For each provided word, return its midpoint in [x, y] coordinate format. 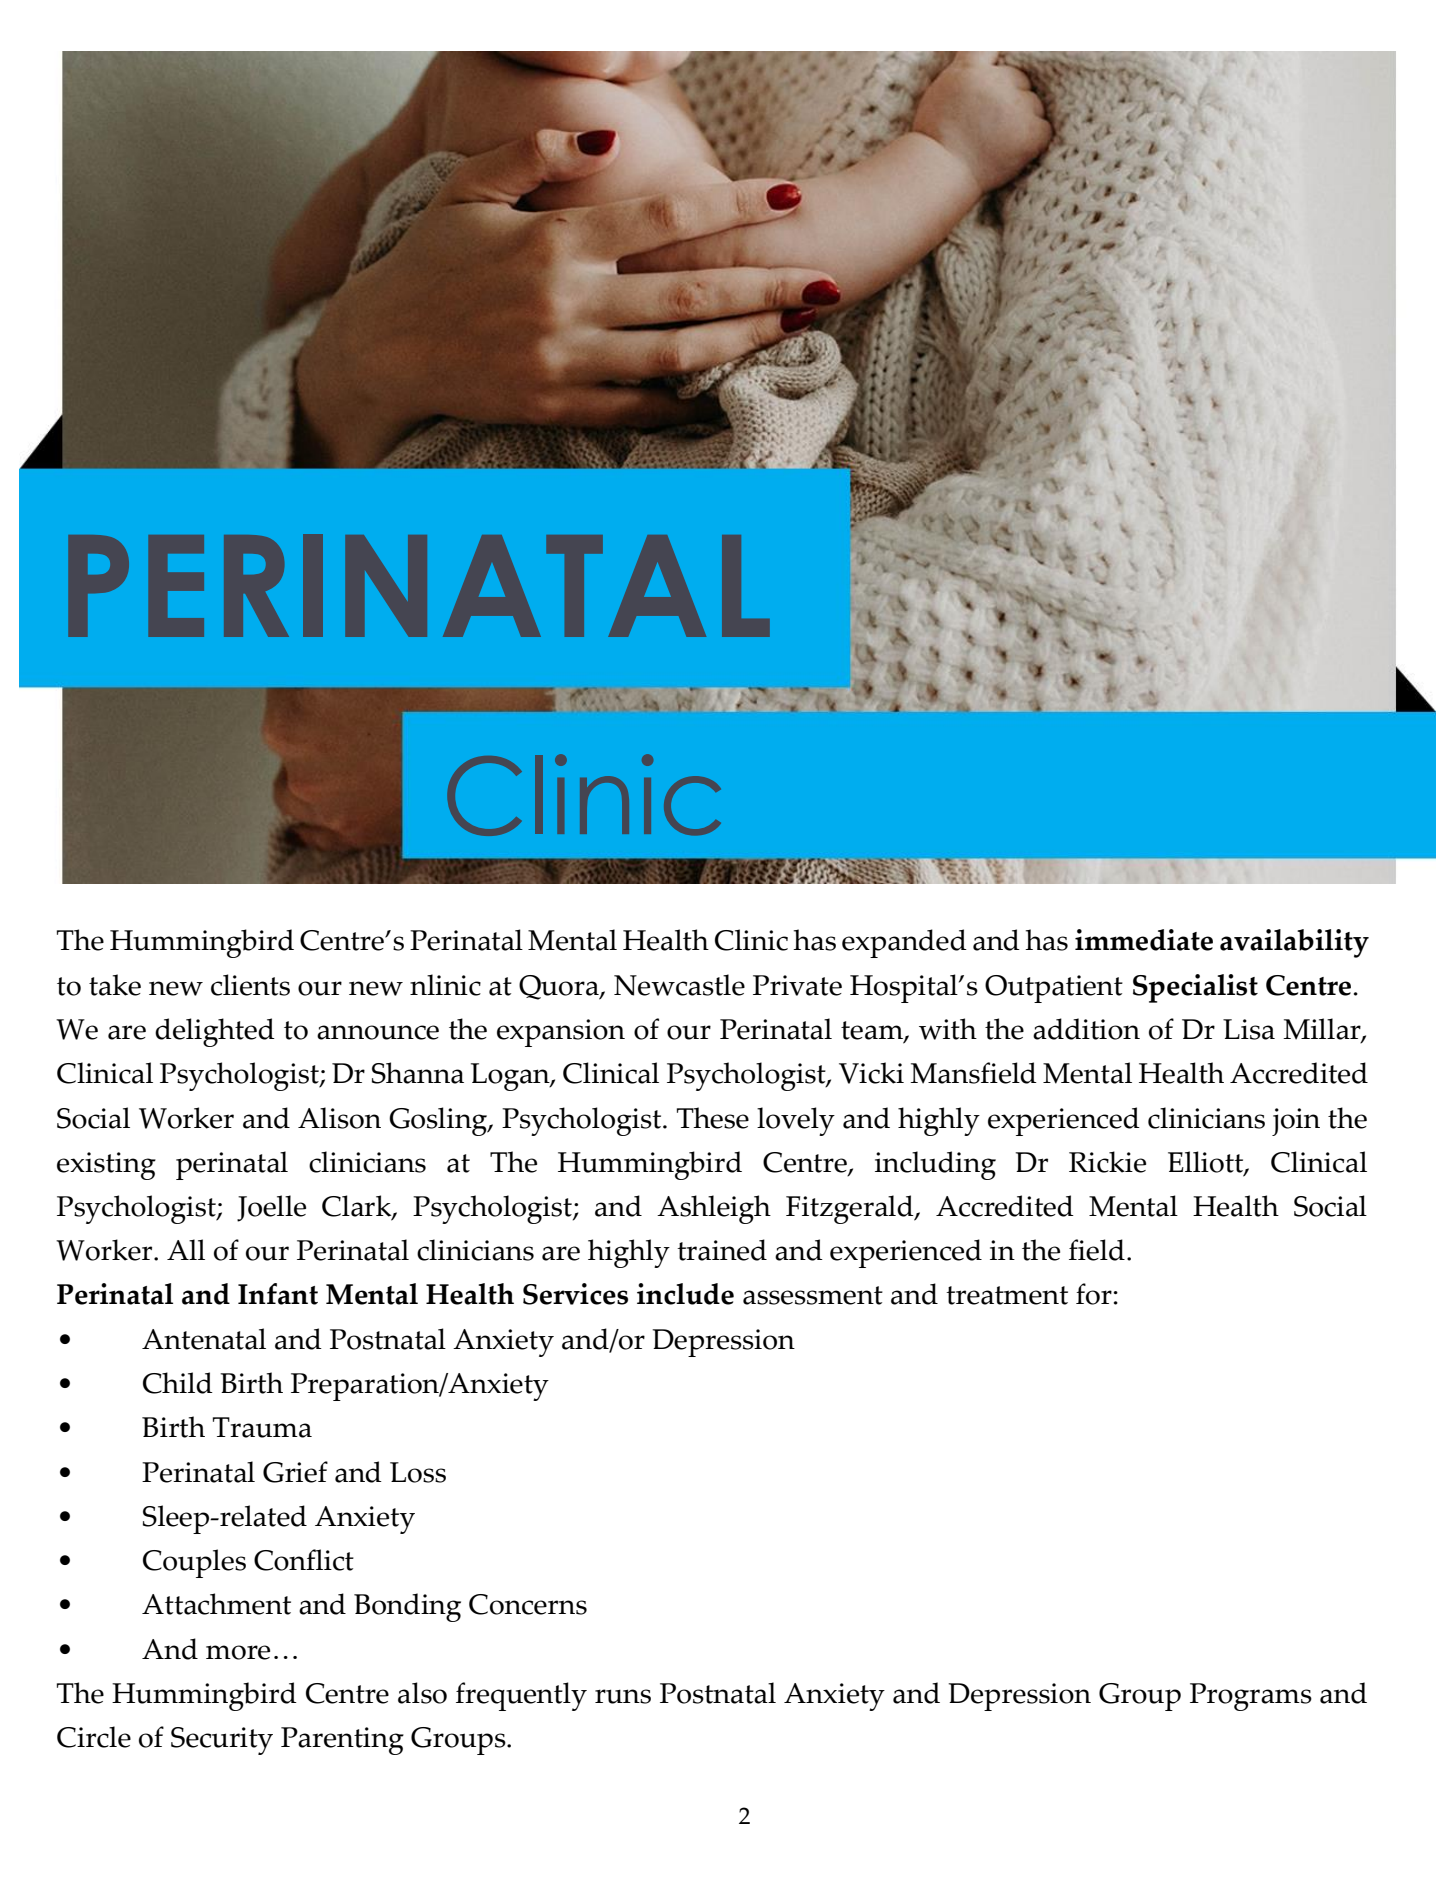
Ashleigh [714, 1209]
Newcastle [679, 985]
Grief [295, 1472]
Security [222, 1741]
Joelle [271, 1208]
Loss [418, 1472]
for [1095, 1294]
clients [250, 985]
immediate [1144, 940]
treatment [1007, 1295]
